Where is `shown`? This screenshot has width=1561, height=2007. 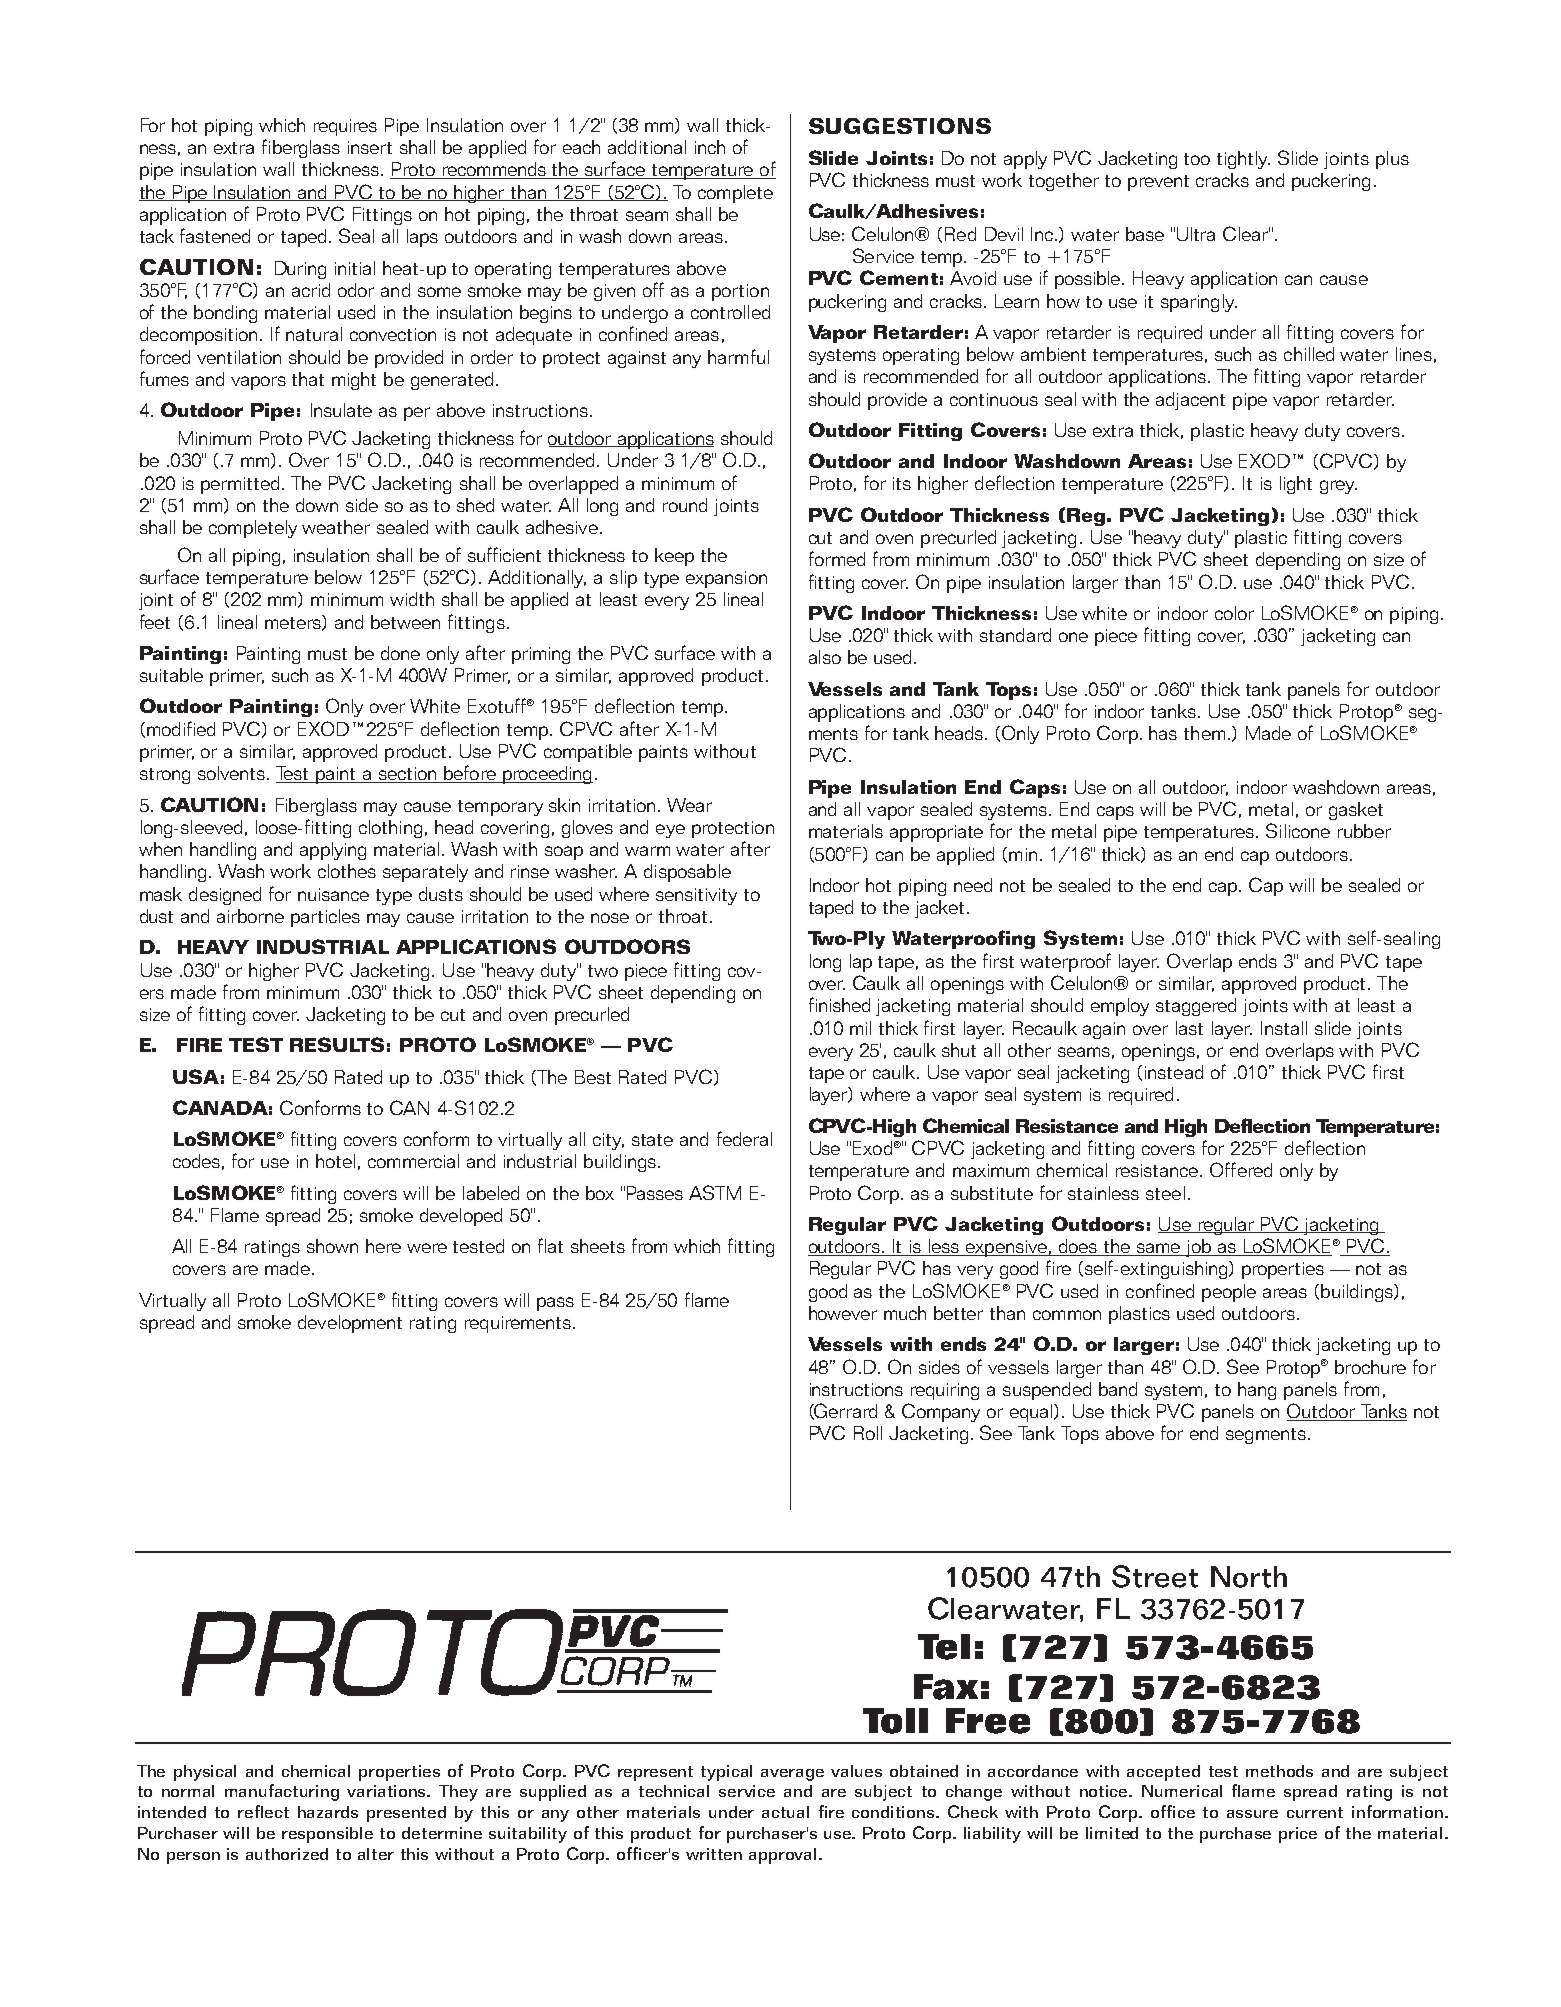
shown is located at coordinates (332, 1246).
